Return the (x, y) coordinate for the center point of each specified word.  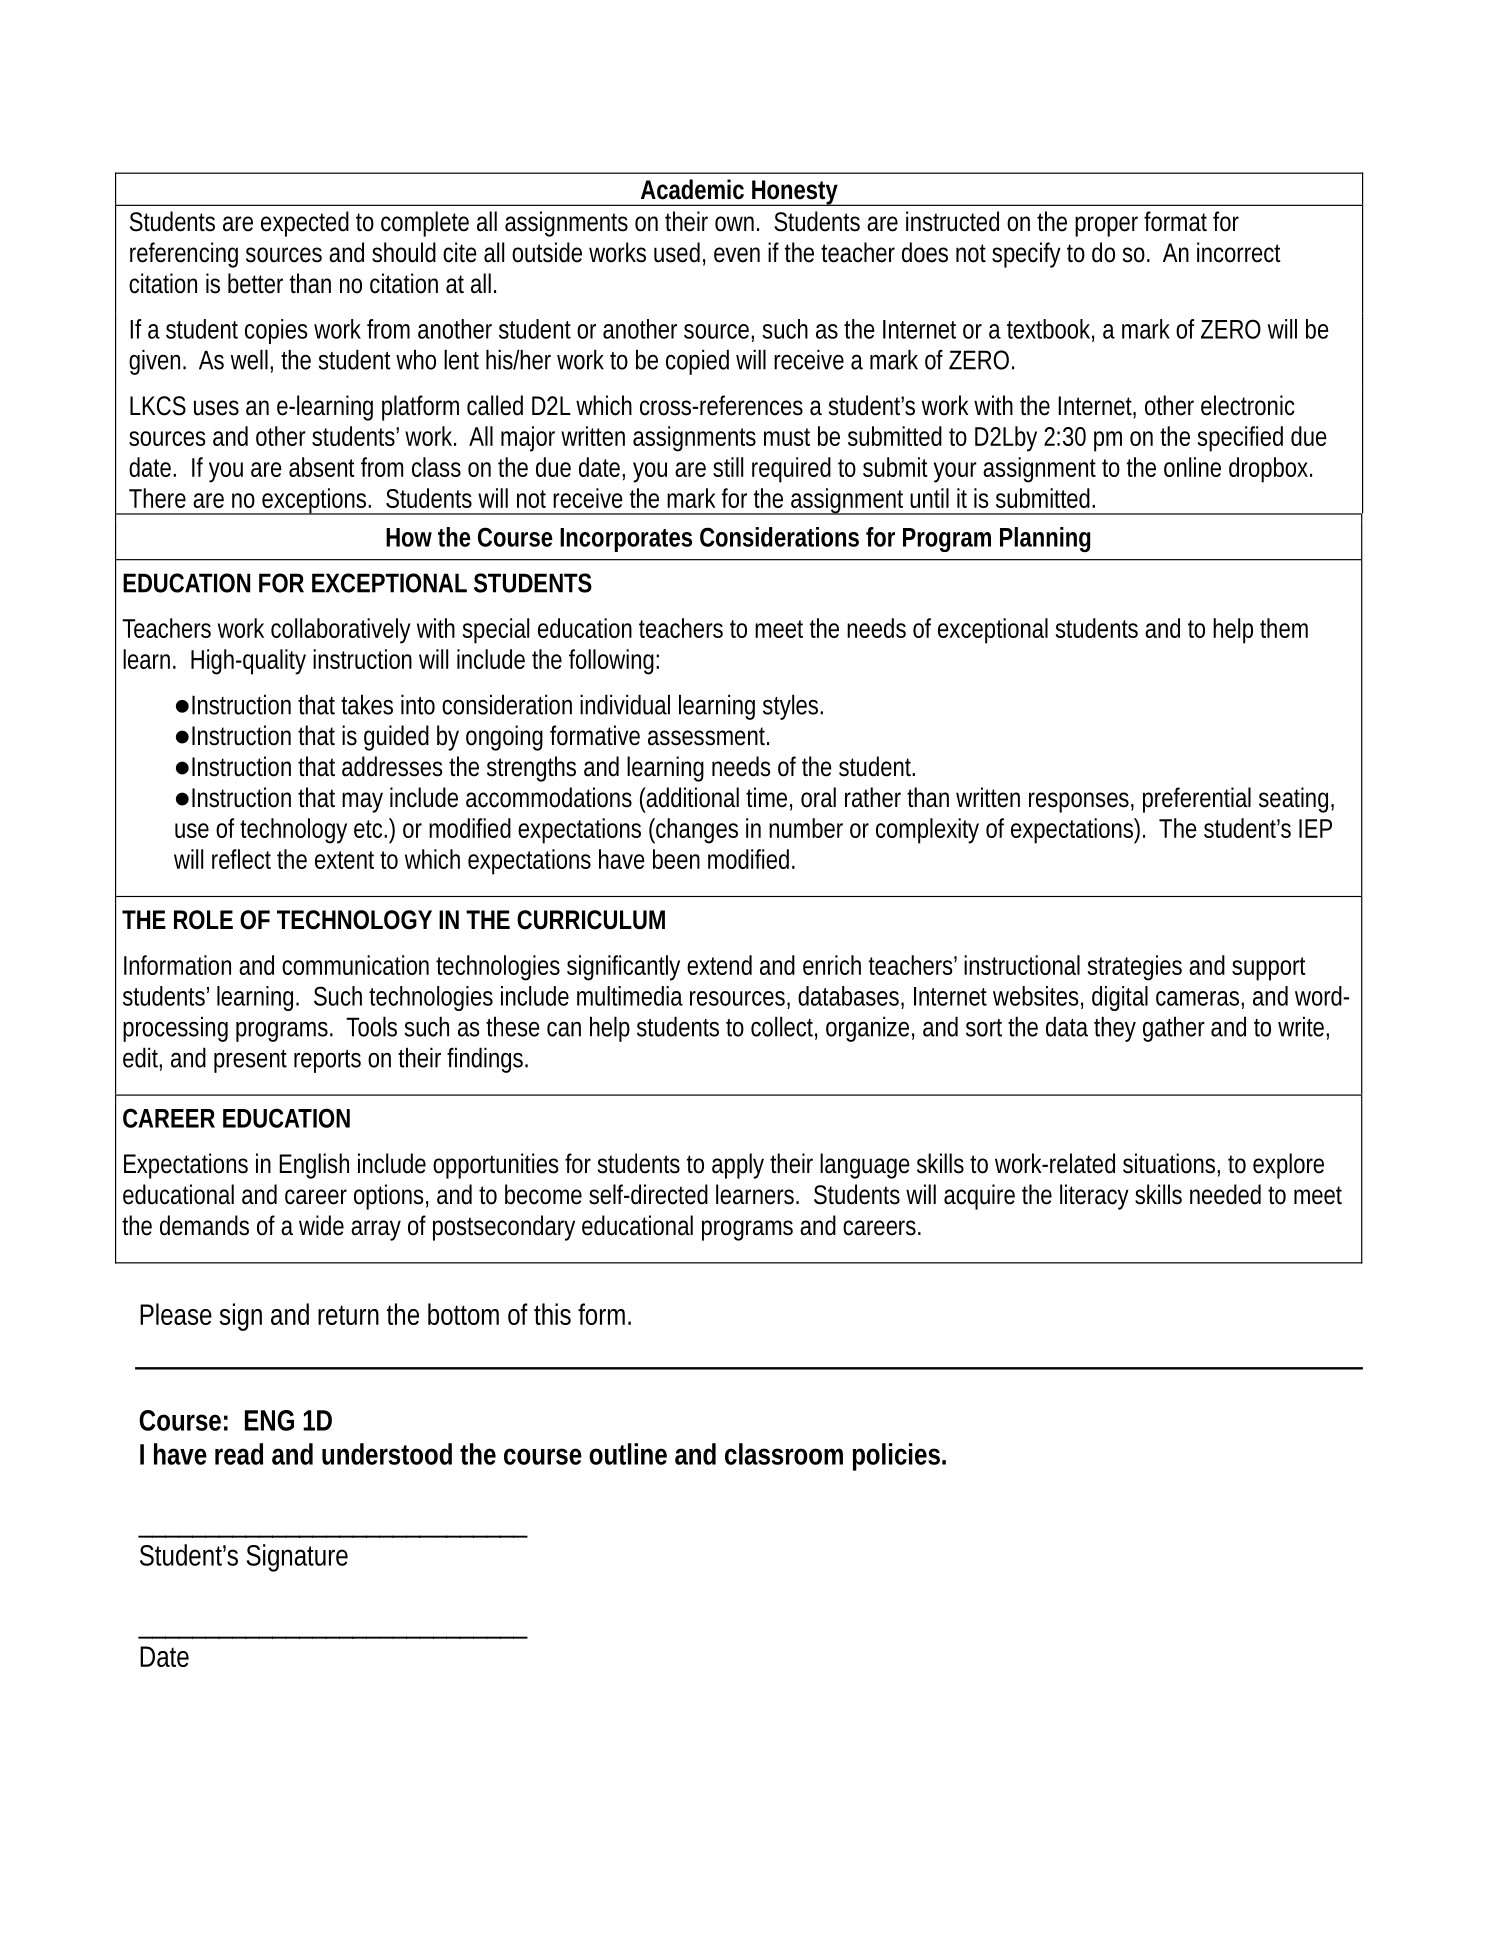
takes (367, 704)
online (1192, 467)
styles (793, 707)
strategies (1134, 968)
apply (738, 1166)
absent (322, 467)
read (239, 1454)
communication (355, 965)
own (737, 224)
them (1284, 628)
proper (1106, 226)
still (728, 467)
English (314, 1166)
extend (719, 965)
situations (1171, 1164)
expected (305, 224)
